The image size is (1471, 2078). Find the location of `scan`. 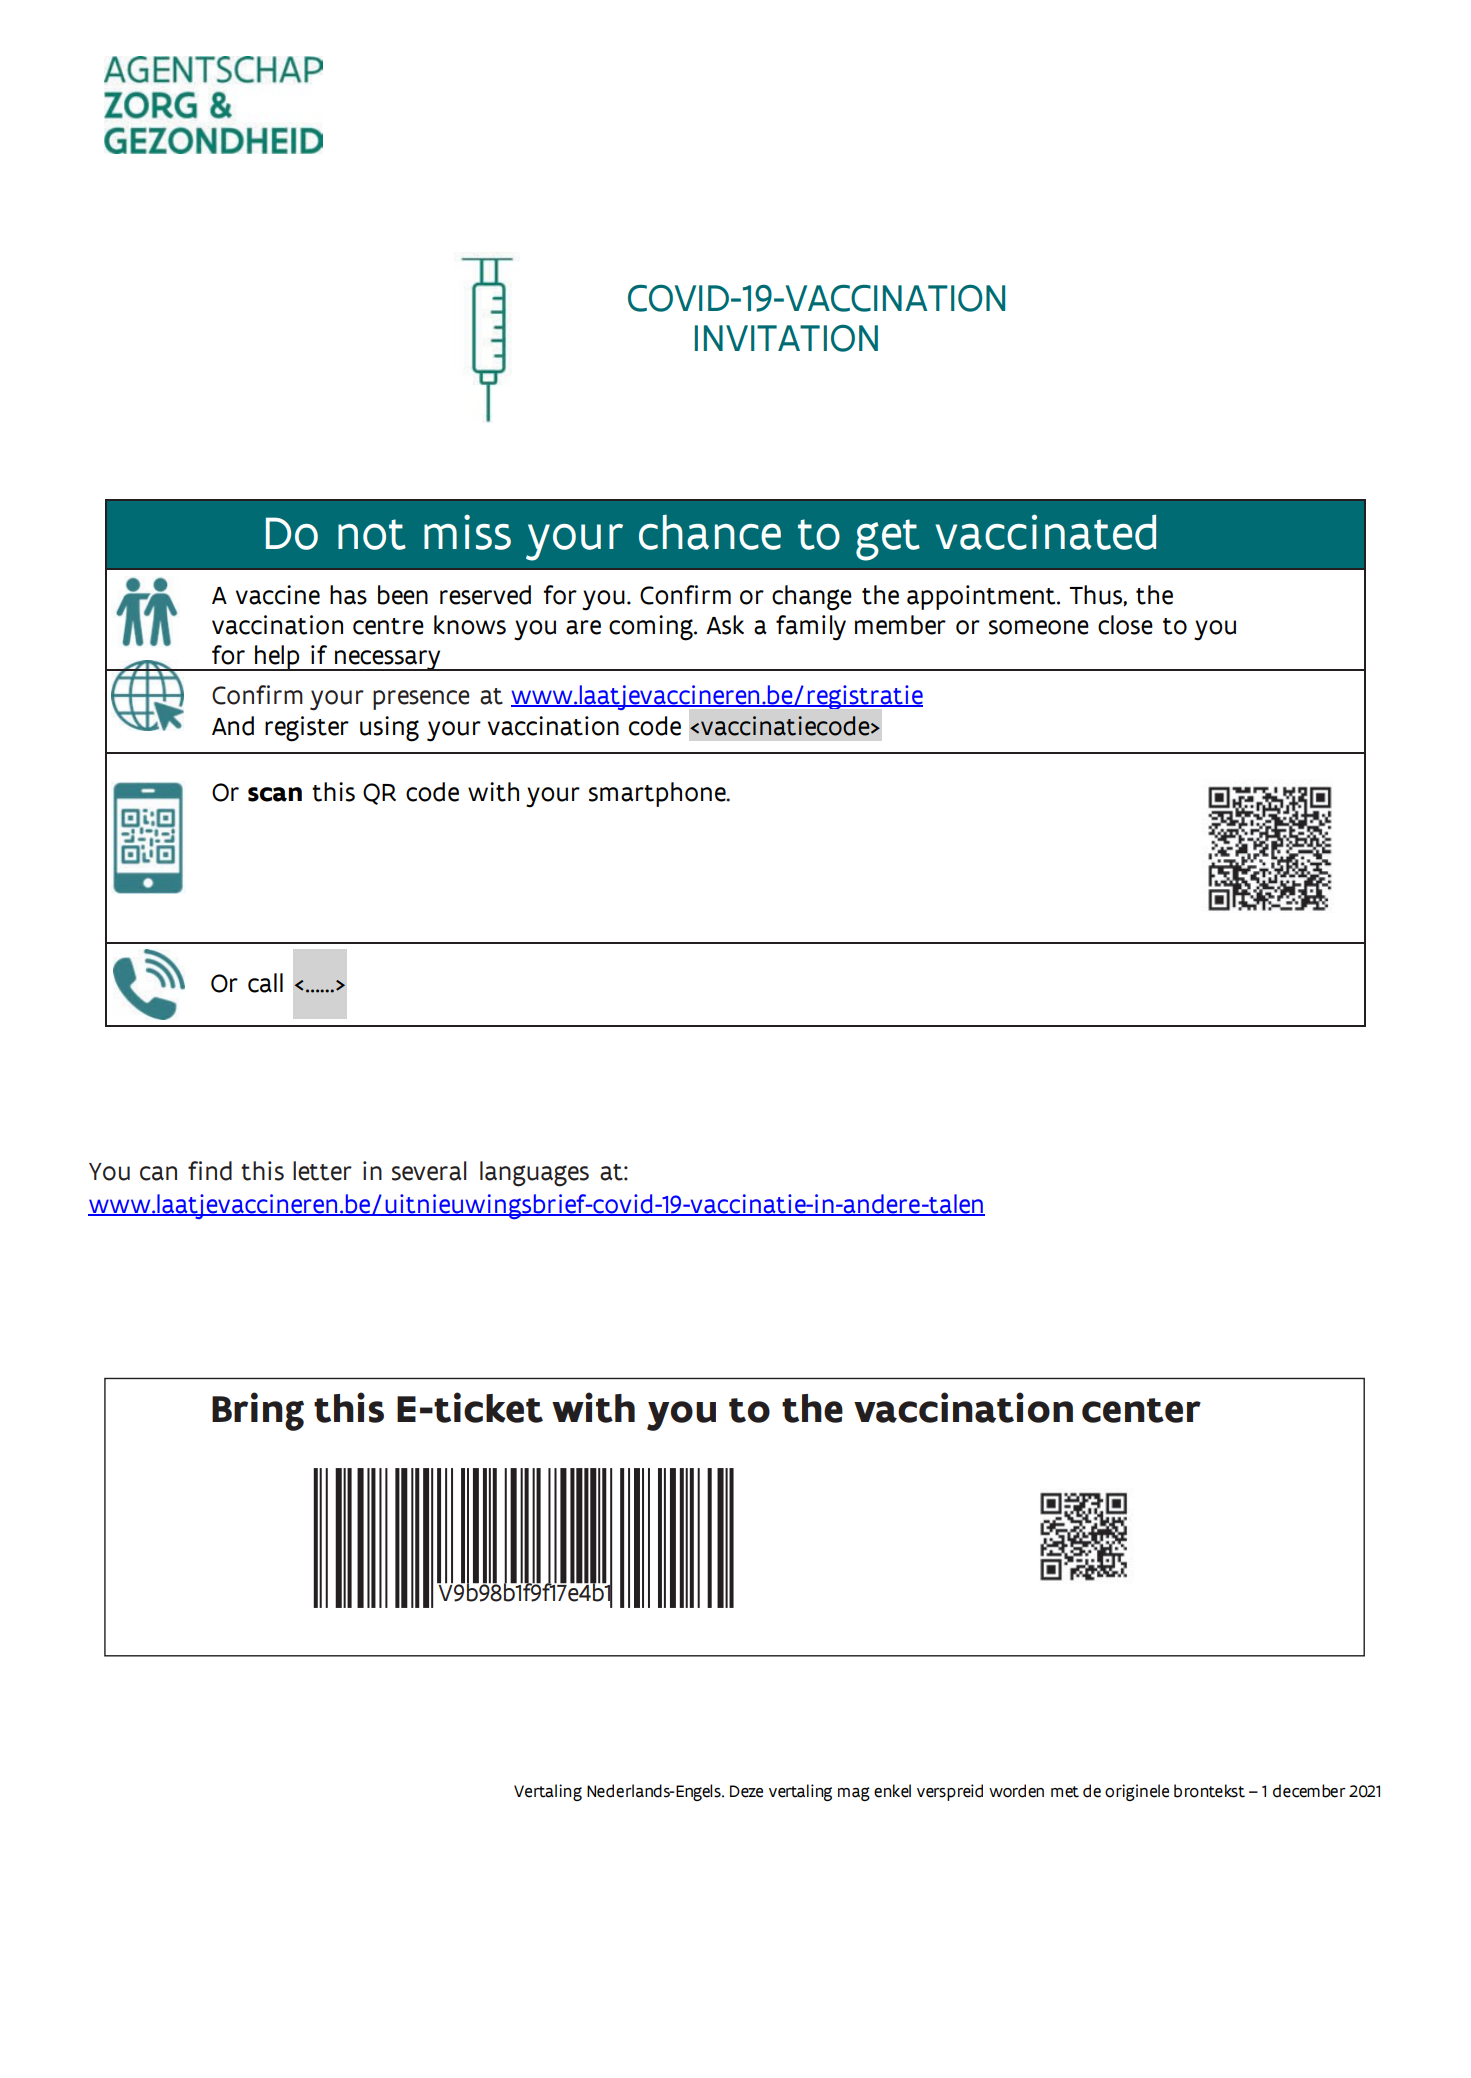

scan is located at coordinates (275, 794).
